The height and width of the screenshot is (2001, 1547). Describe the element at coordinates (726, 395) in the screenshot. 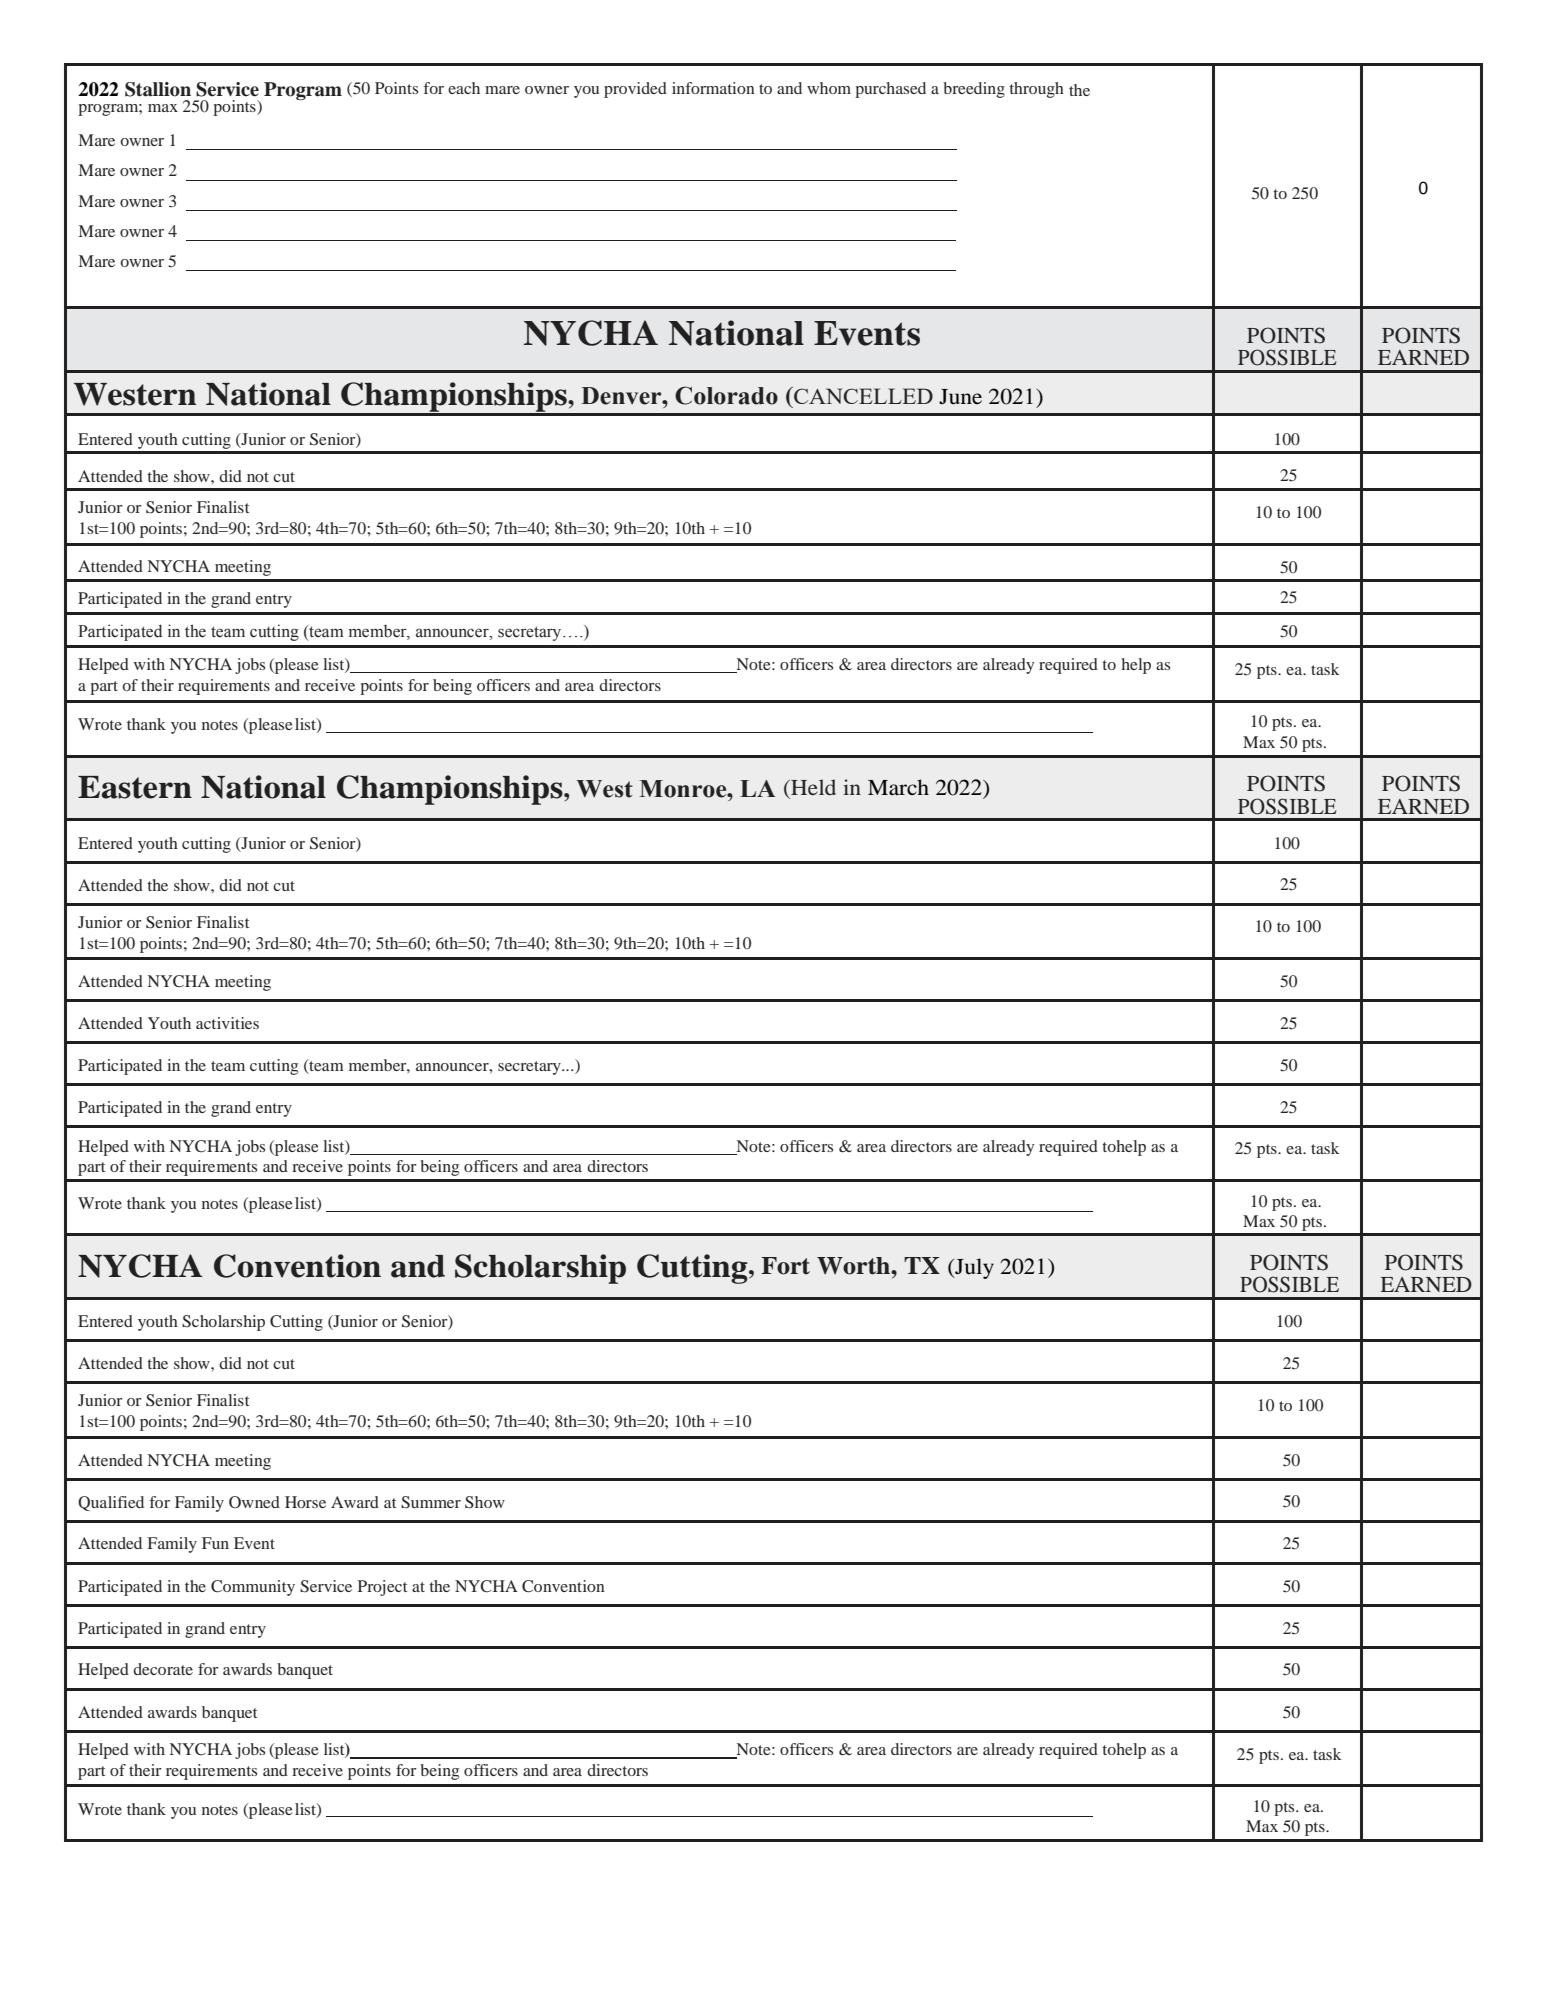

I see `Colorado` at that location.
